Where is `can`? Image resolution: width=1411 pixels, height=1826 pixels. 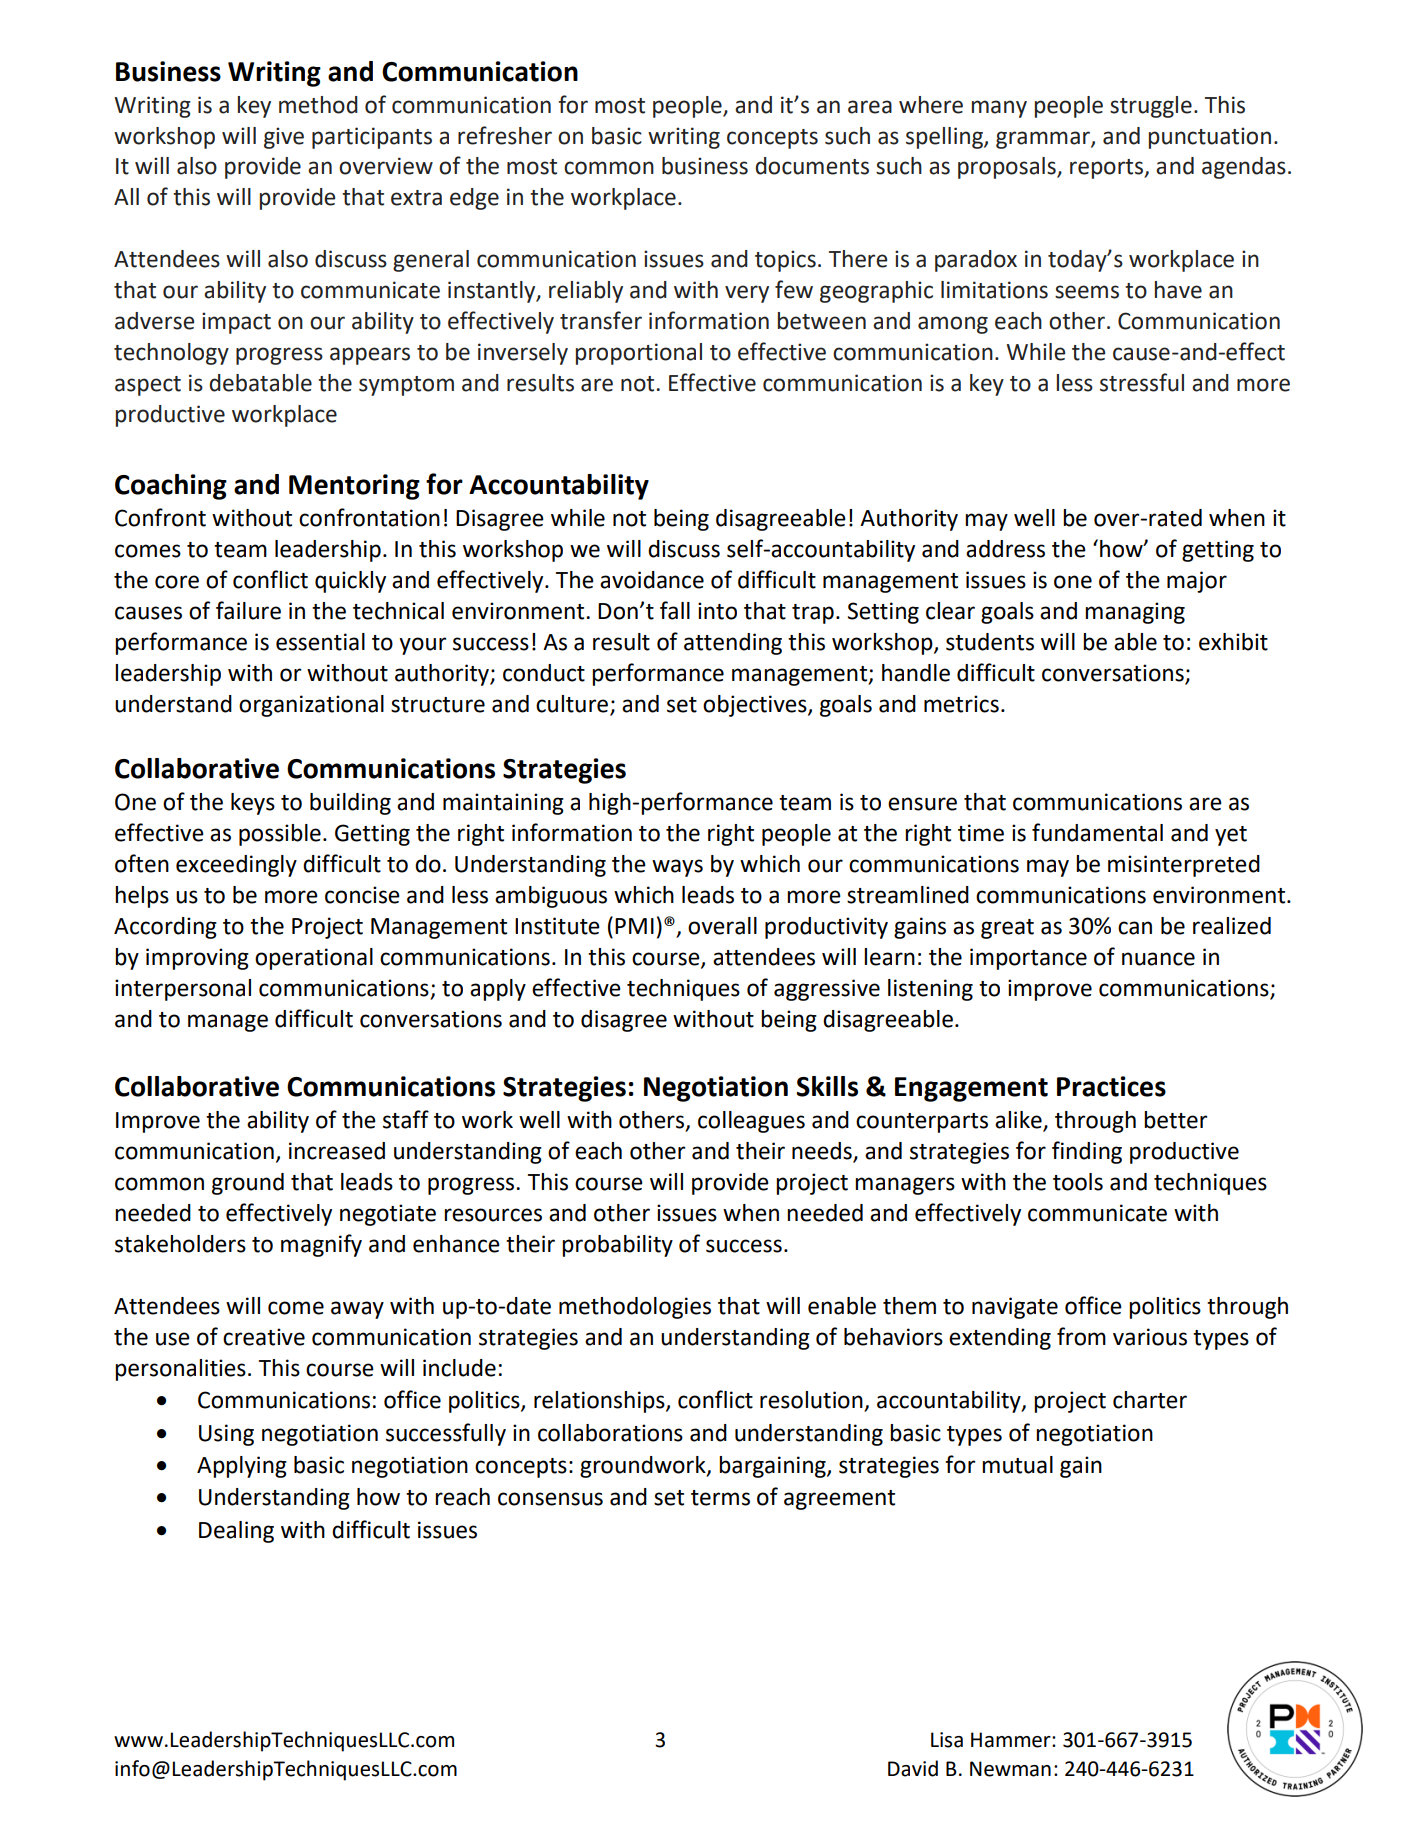
can is located at coordinates (1135, 928).
